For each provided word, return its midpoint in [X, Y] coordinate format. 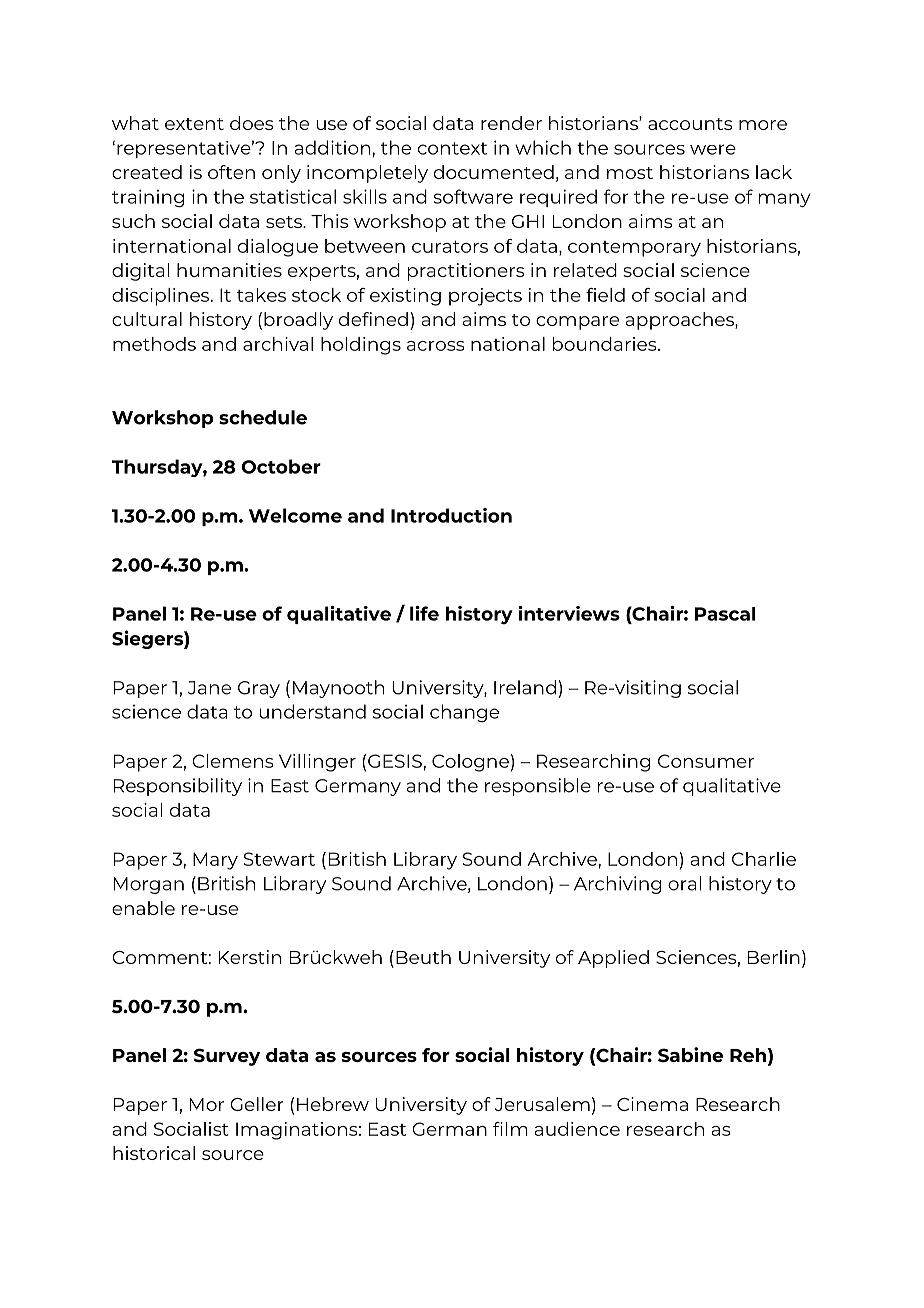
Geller [257, 1104]
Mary [215, 861]
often [231, 172]
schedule [263, 417]
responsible [538, 787]
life [424, 613]
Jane [209, 688]
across [436, 346]
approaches [681, 321]
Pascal [725, 614]
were [713, 149]
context [452, 148]
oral [684, 883]
